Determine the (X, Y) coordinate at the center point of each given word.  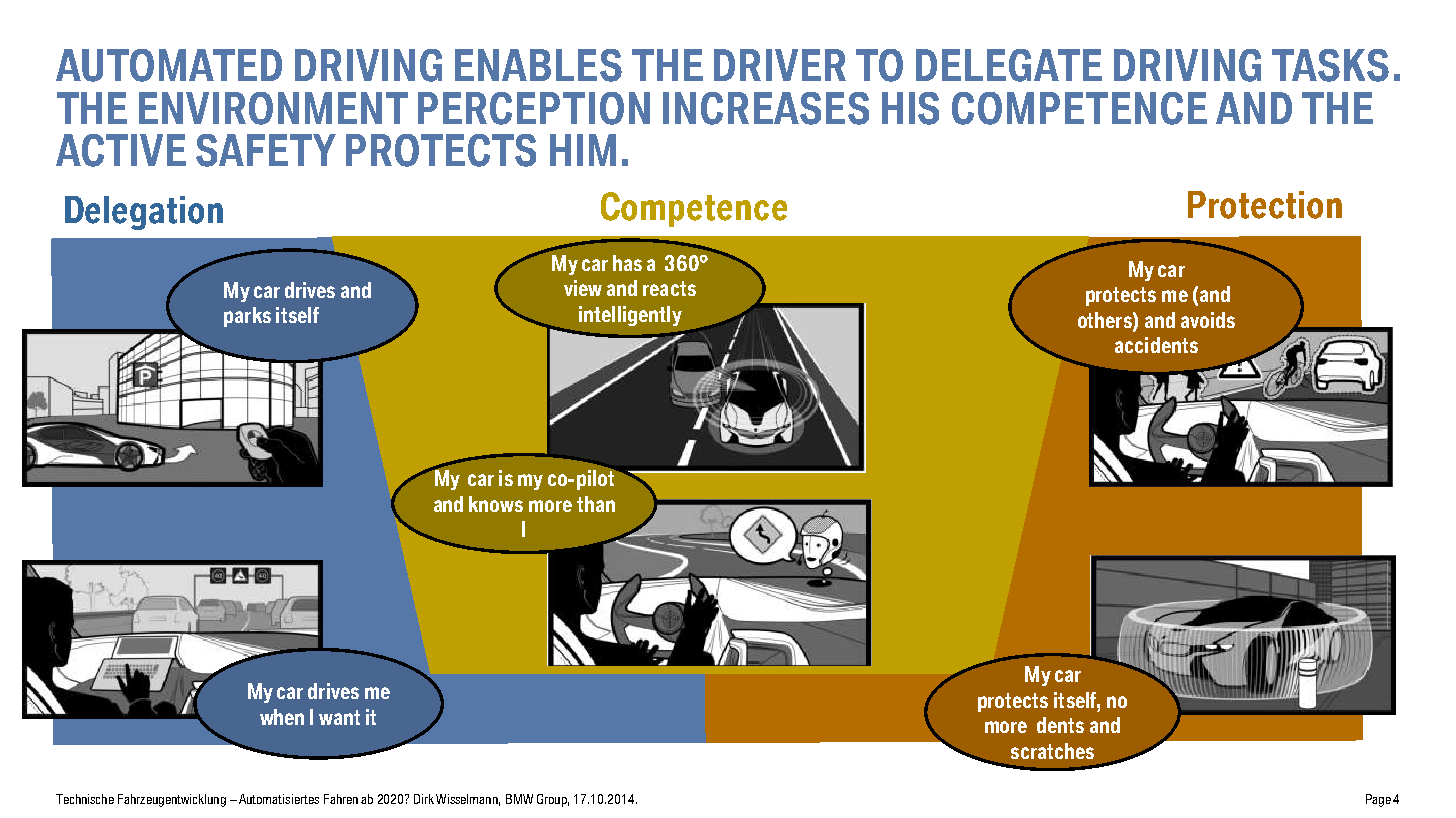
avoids (1208, 320)
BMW (519, 799)
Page (1378, 800)
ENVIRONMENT (273, 108)
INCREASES (766, 108)
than (596, 504)
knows (496, 504)
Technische (85, 799)
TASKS (1330, 65)
